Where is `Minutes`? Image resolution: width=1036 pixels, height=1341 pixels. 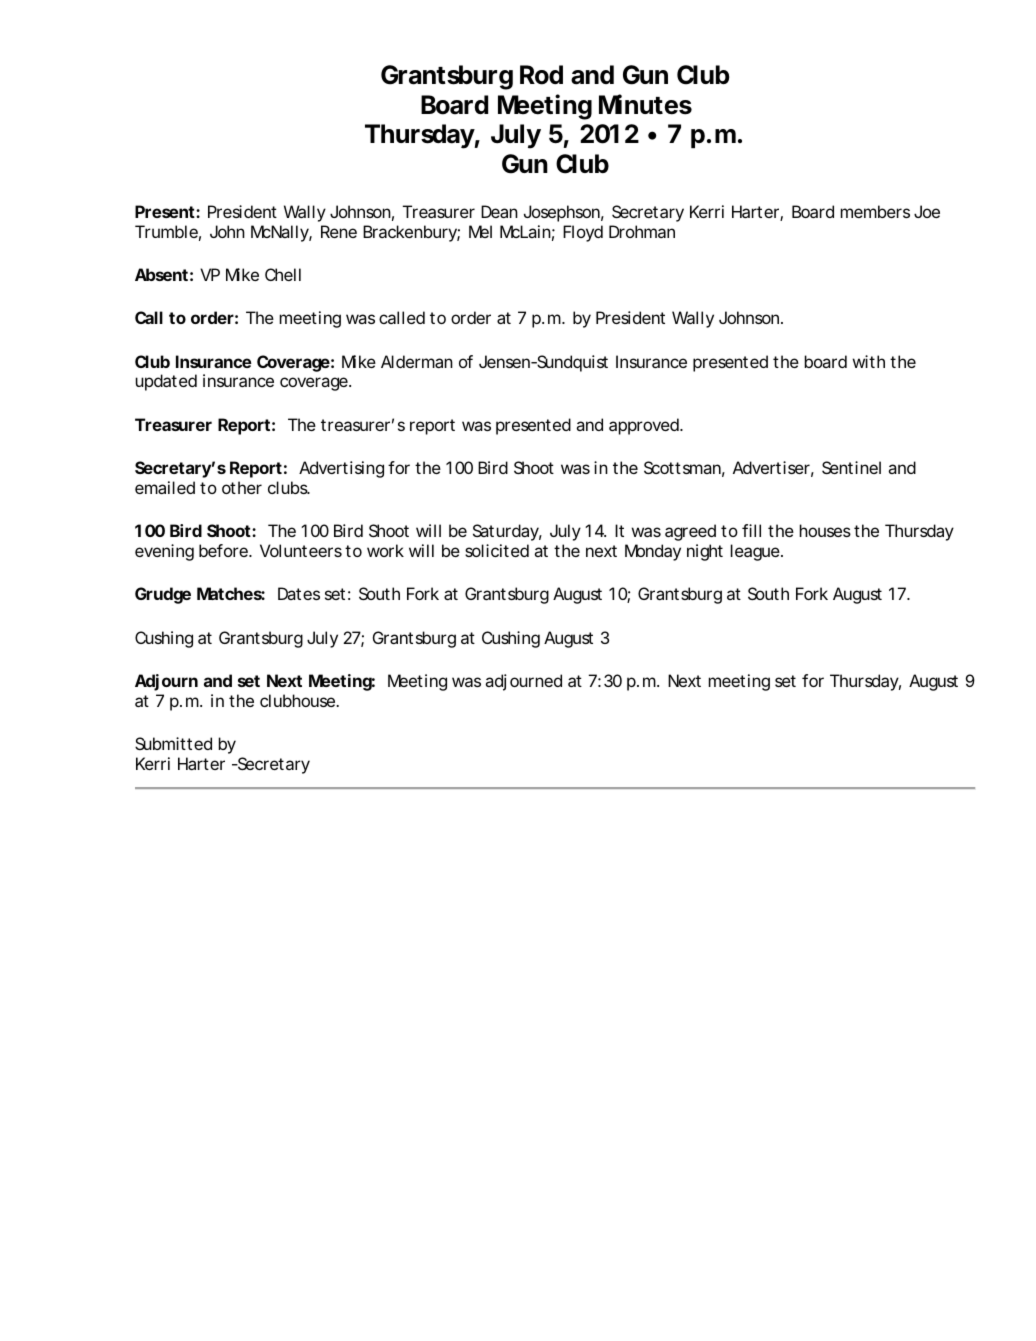 Minutes is located at coordinates (645, 104).
